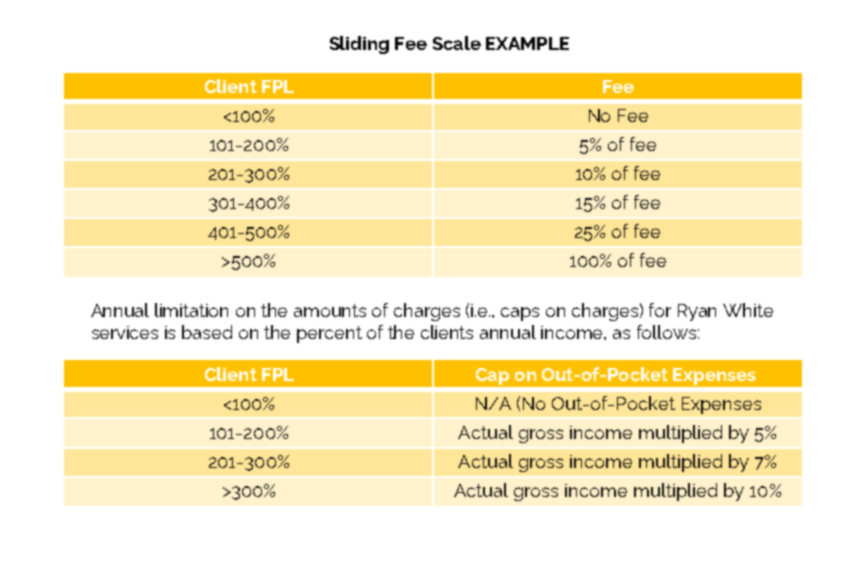  What do you see at coordinates (457, 43) in the screenshot?
I see `Scale` at bounding box center [457, 43].
